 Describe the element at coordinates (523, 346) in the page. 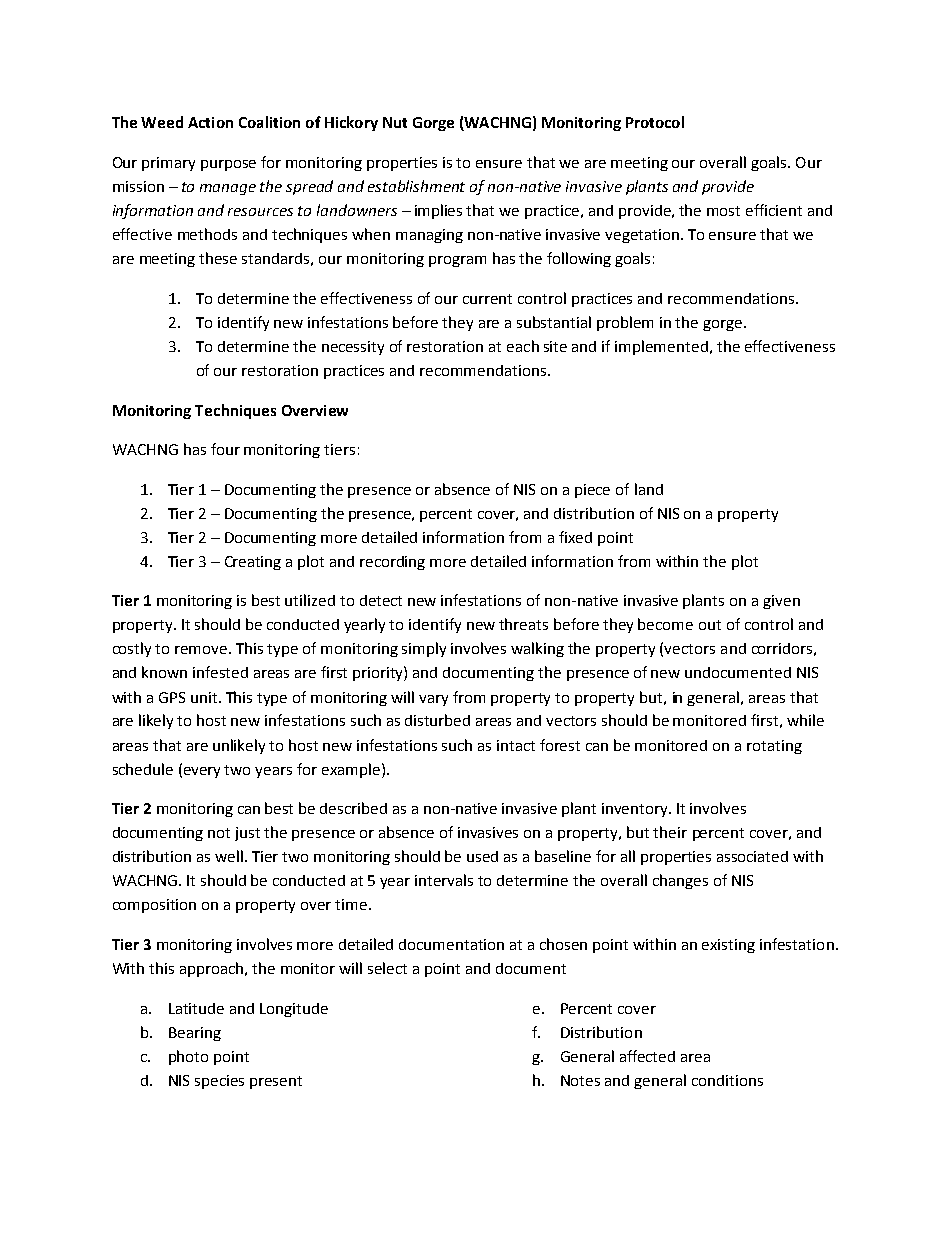

I see `each` at that location.
